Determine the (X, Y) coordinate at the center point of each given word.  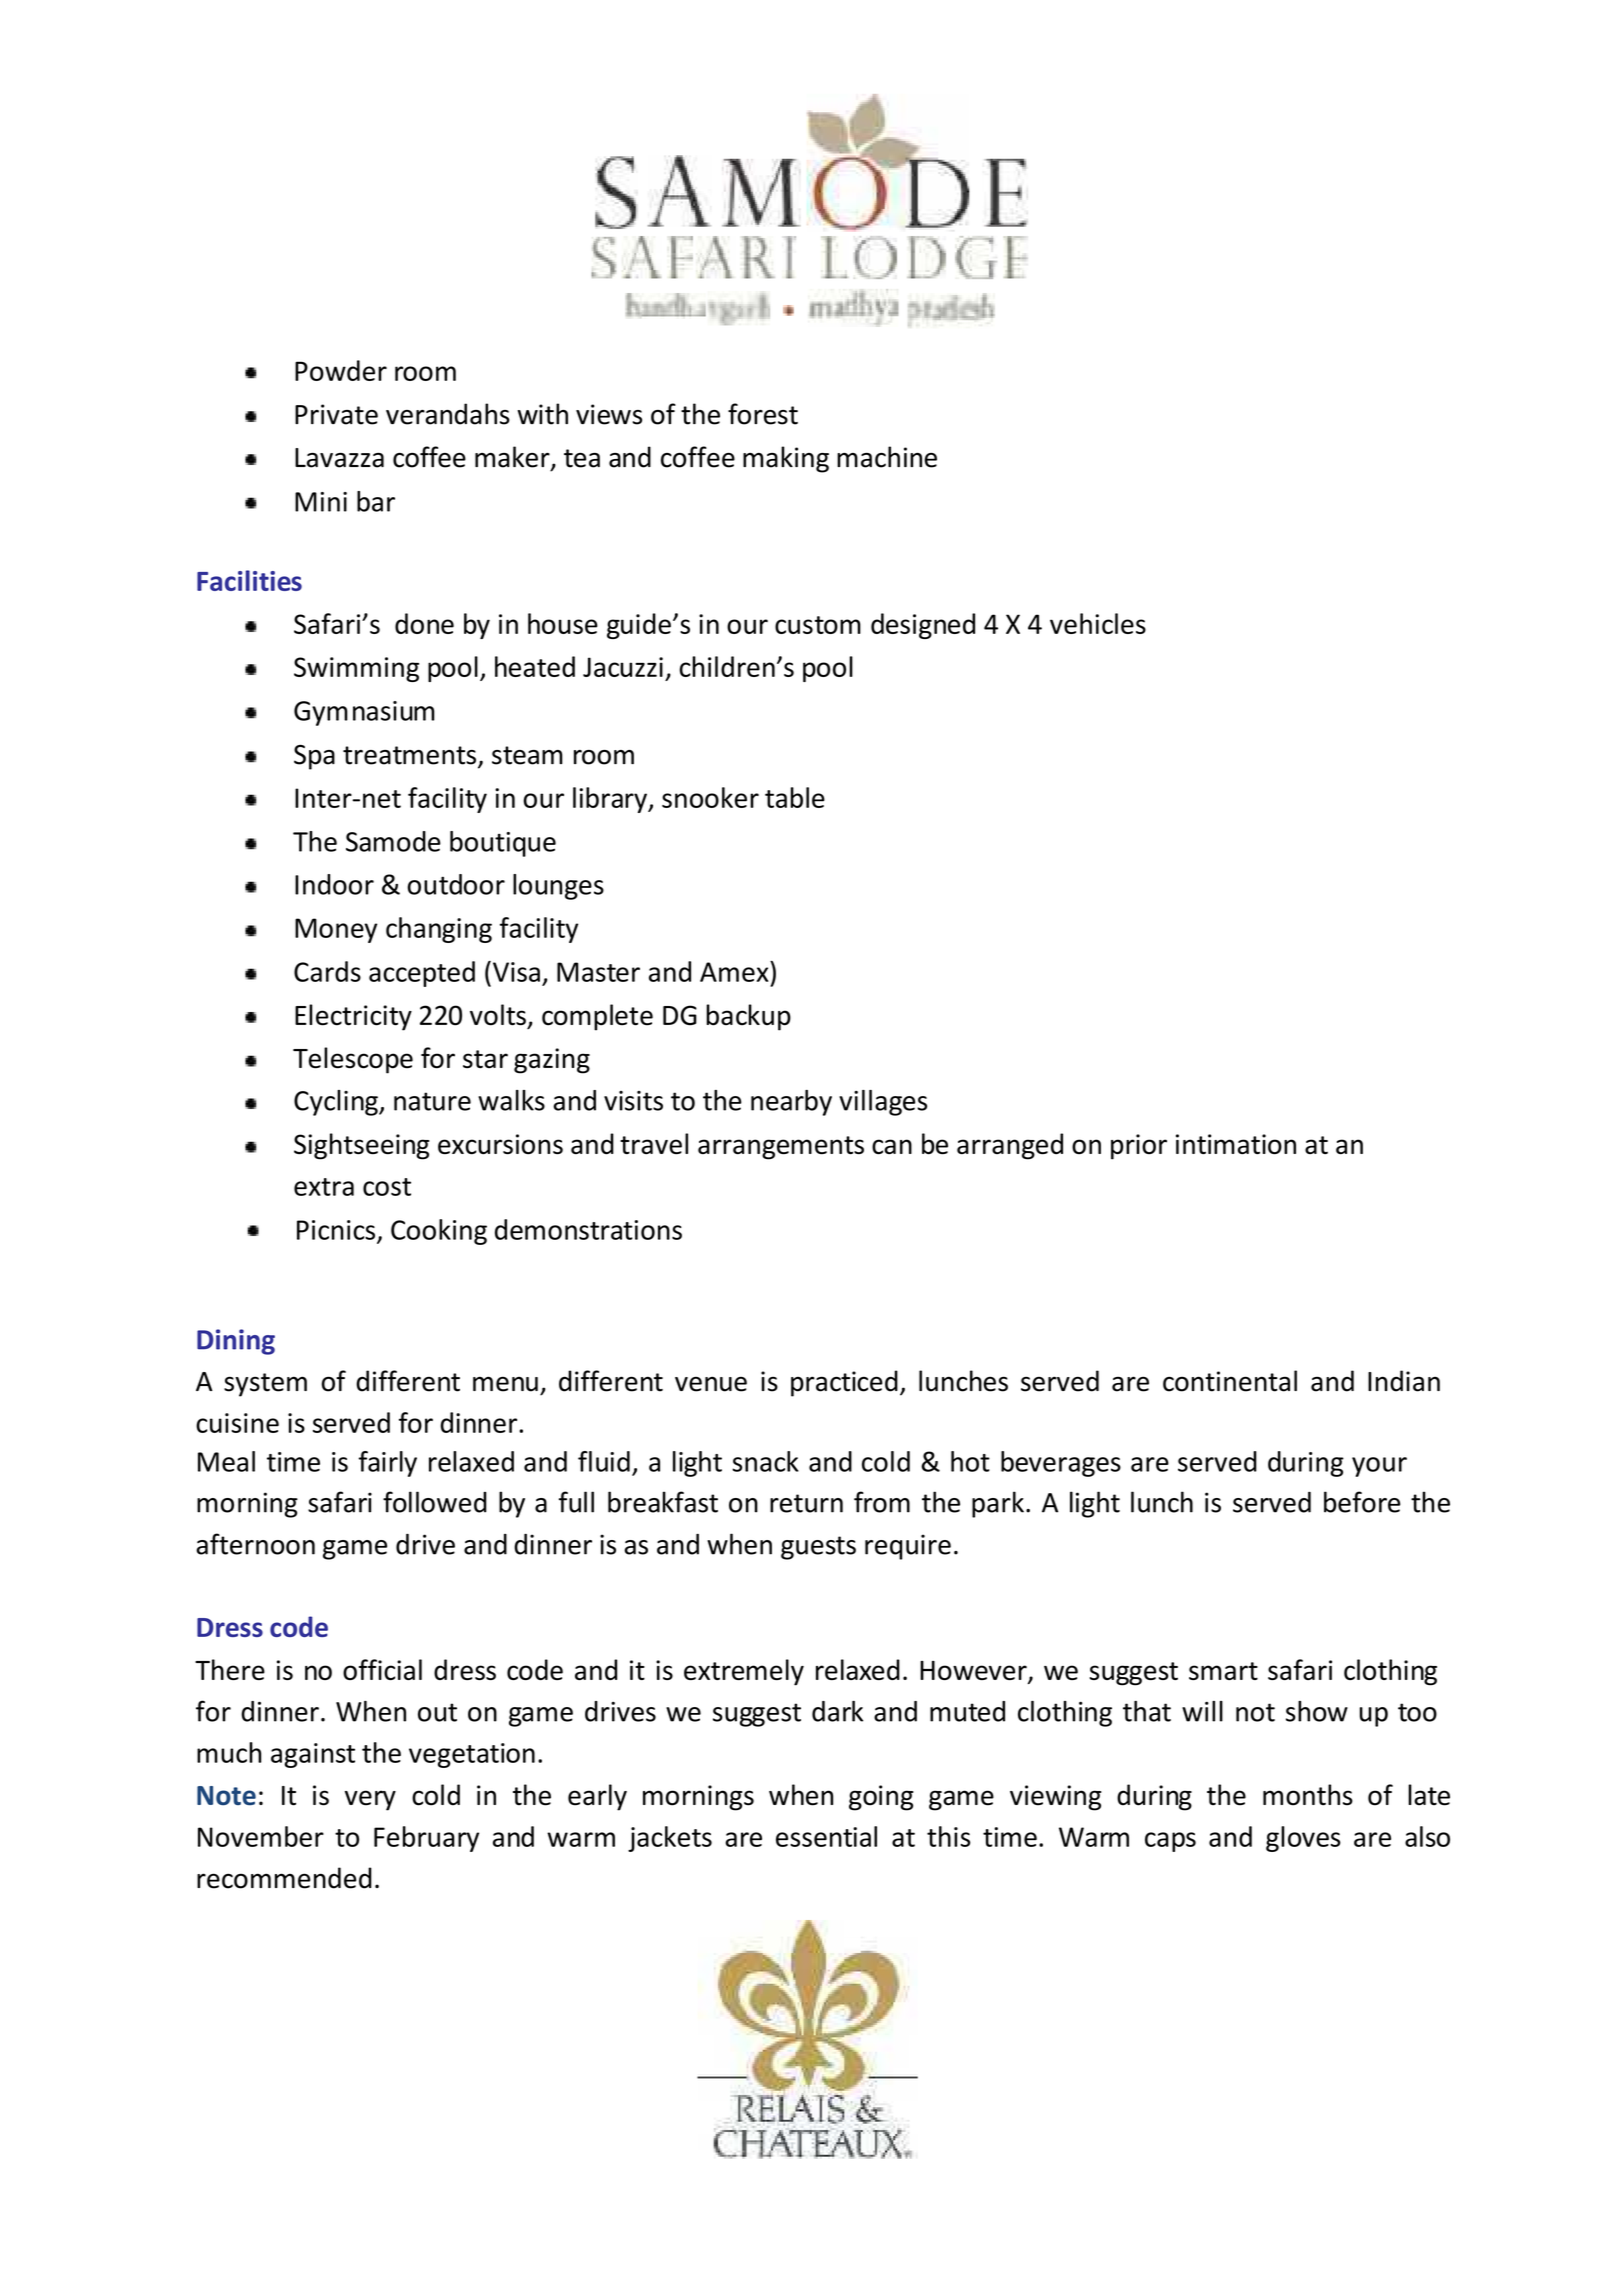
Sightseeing (361, 1146)
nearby (791, 1103)
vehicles (1098, 623)
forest (763, 414)
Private (336, 414)
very (370, 1800)
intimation (1236, 1144)
